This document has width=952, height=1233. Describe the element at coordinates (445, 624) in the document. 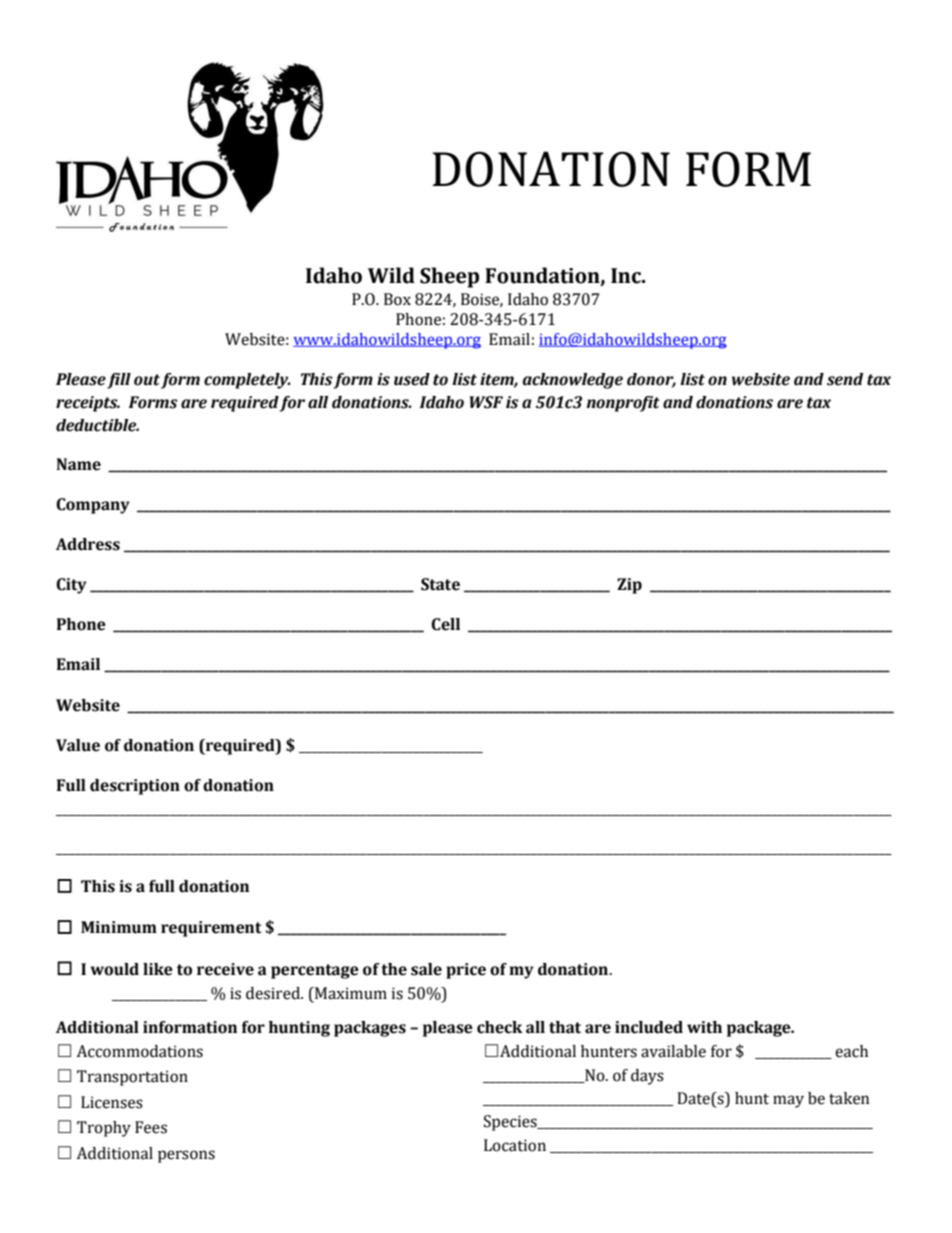

I see `Cell` at that location.
